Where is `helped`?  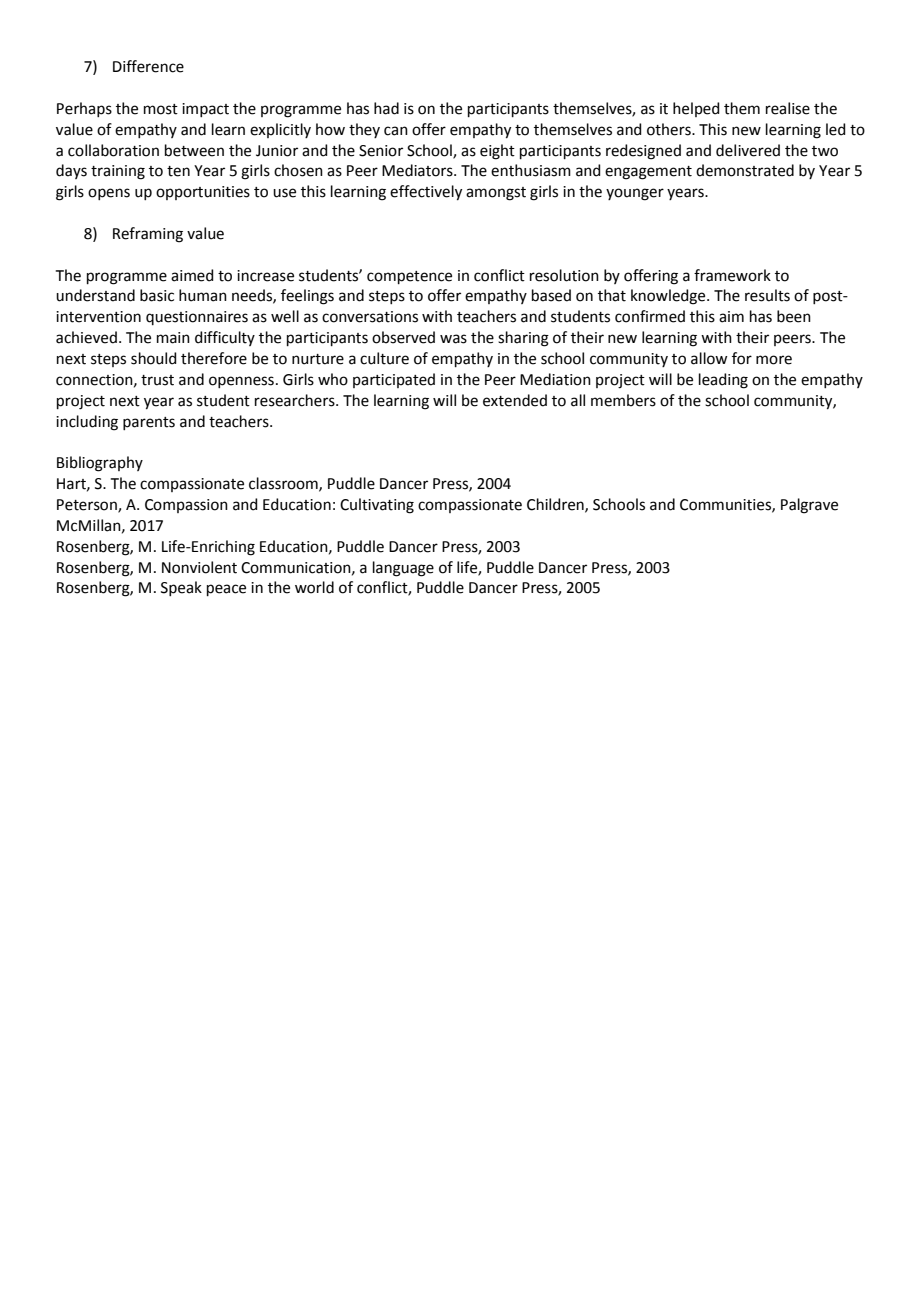 helped is located at coordinates (696, 109).
